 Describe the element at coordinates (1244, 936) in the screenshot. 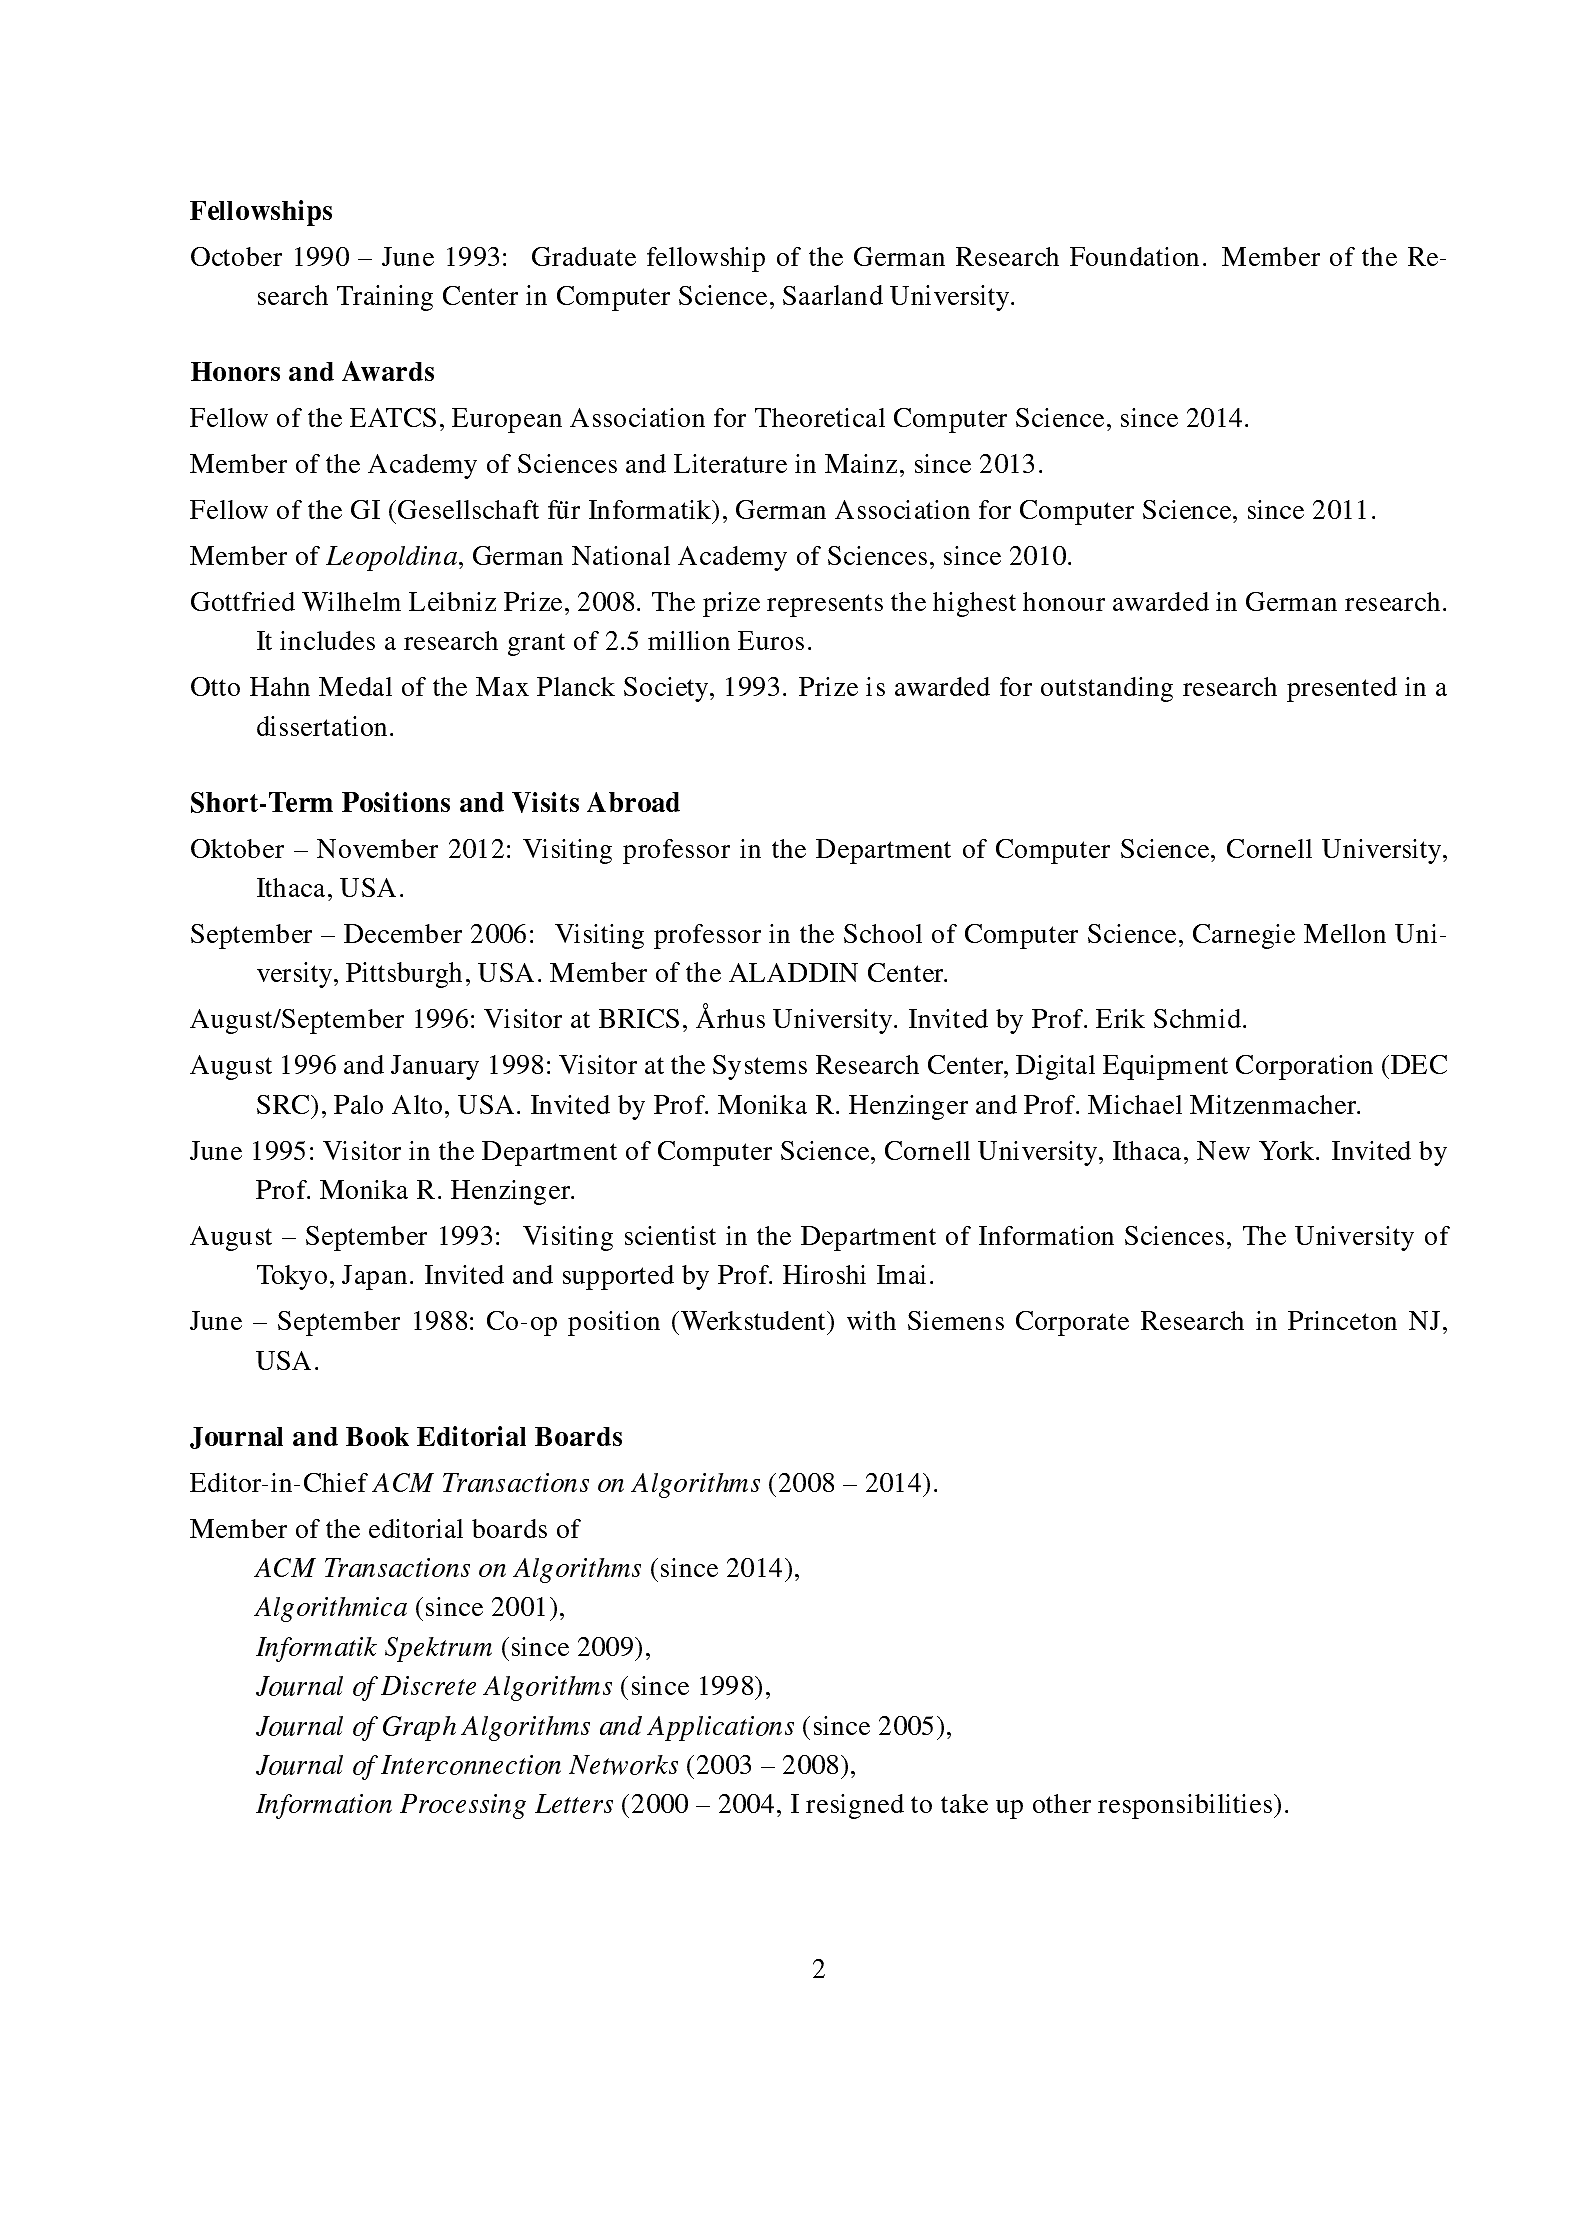

I see `Carnegie` at that location.
